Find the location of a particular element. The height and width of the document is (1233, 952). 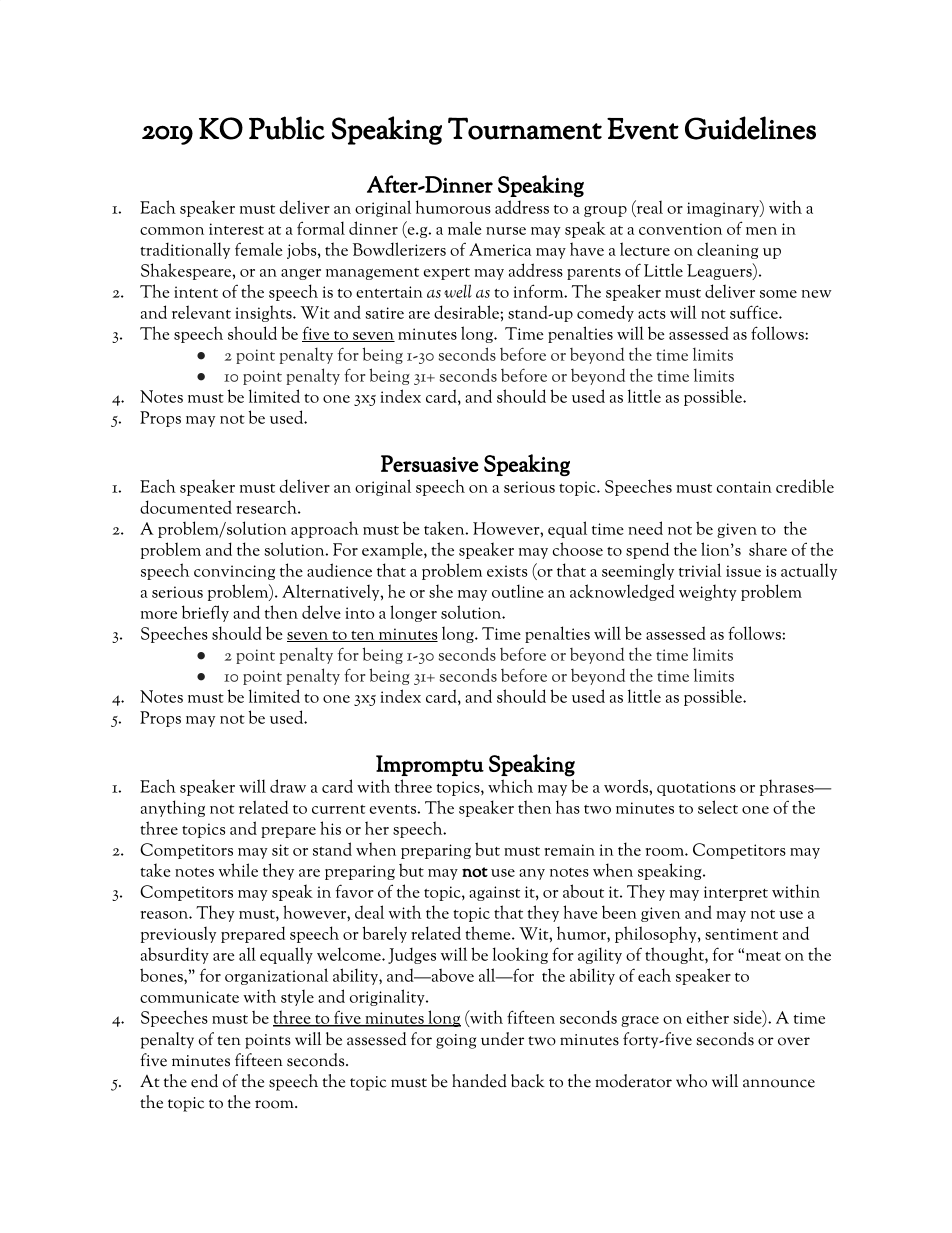

briefly is located at coordinates (205, 613).
